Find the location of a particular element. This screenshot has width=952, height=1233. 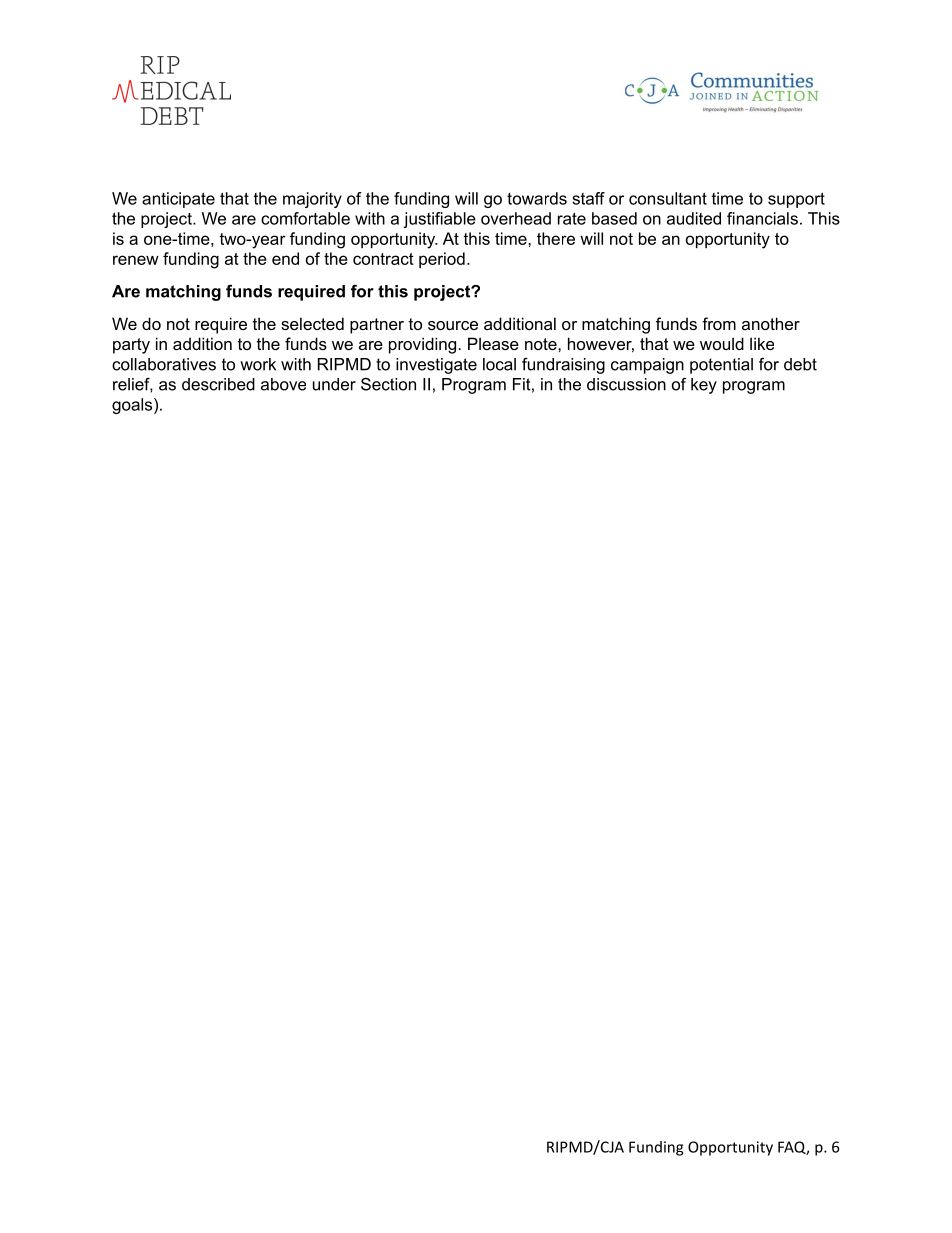

from is located at coordinates (719, 323).
